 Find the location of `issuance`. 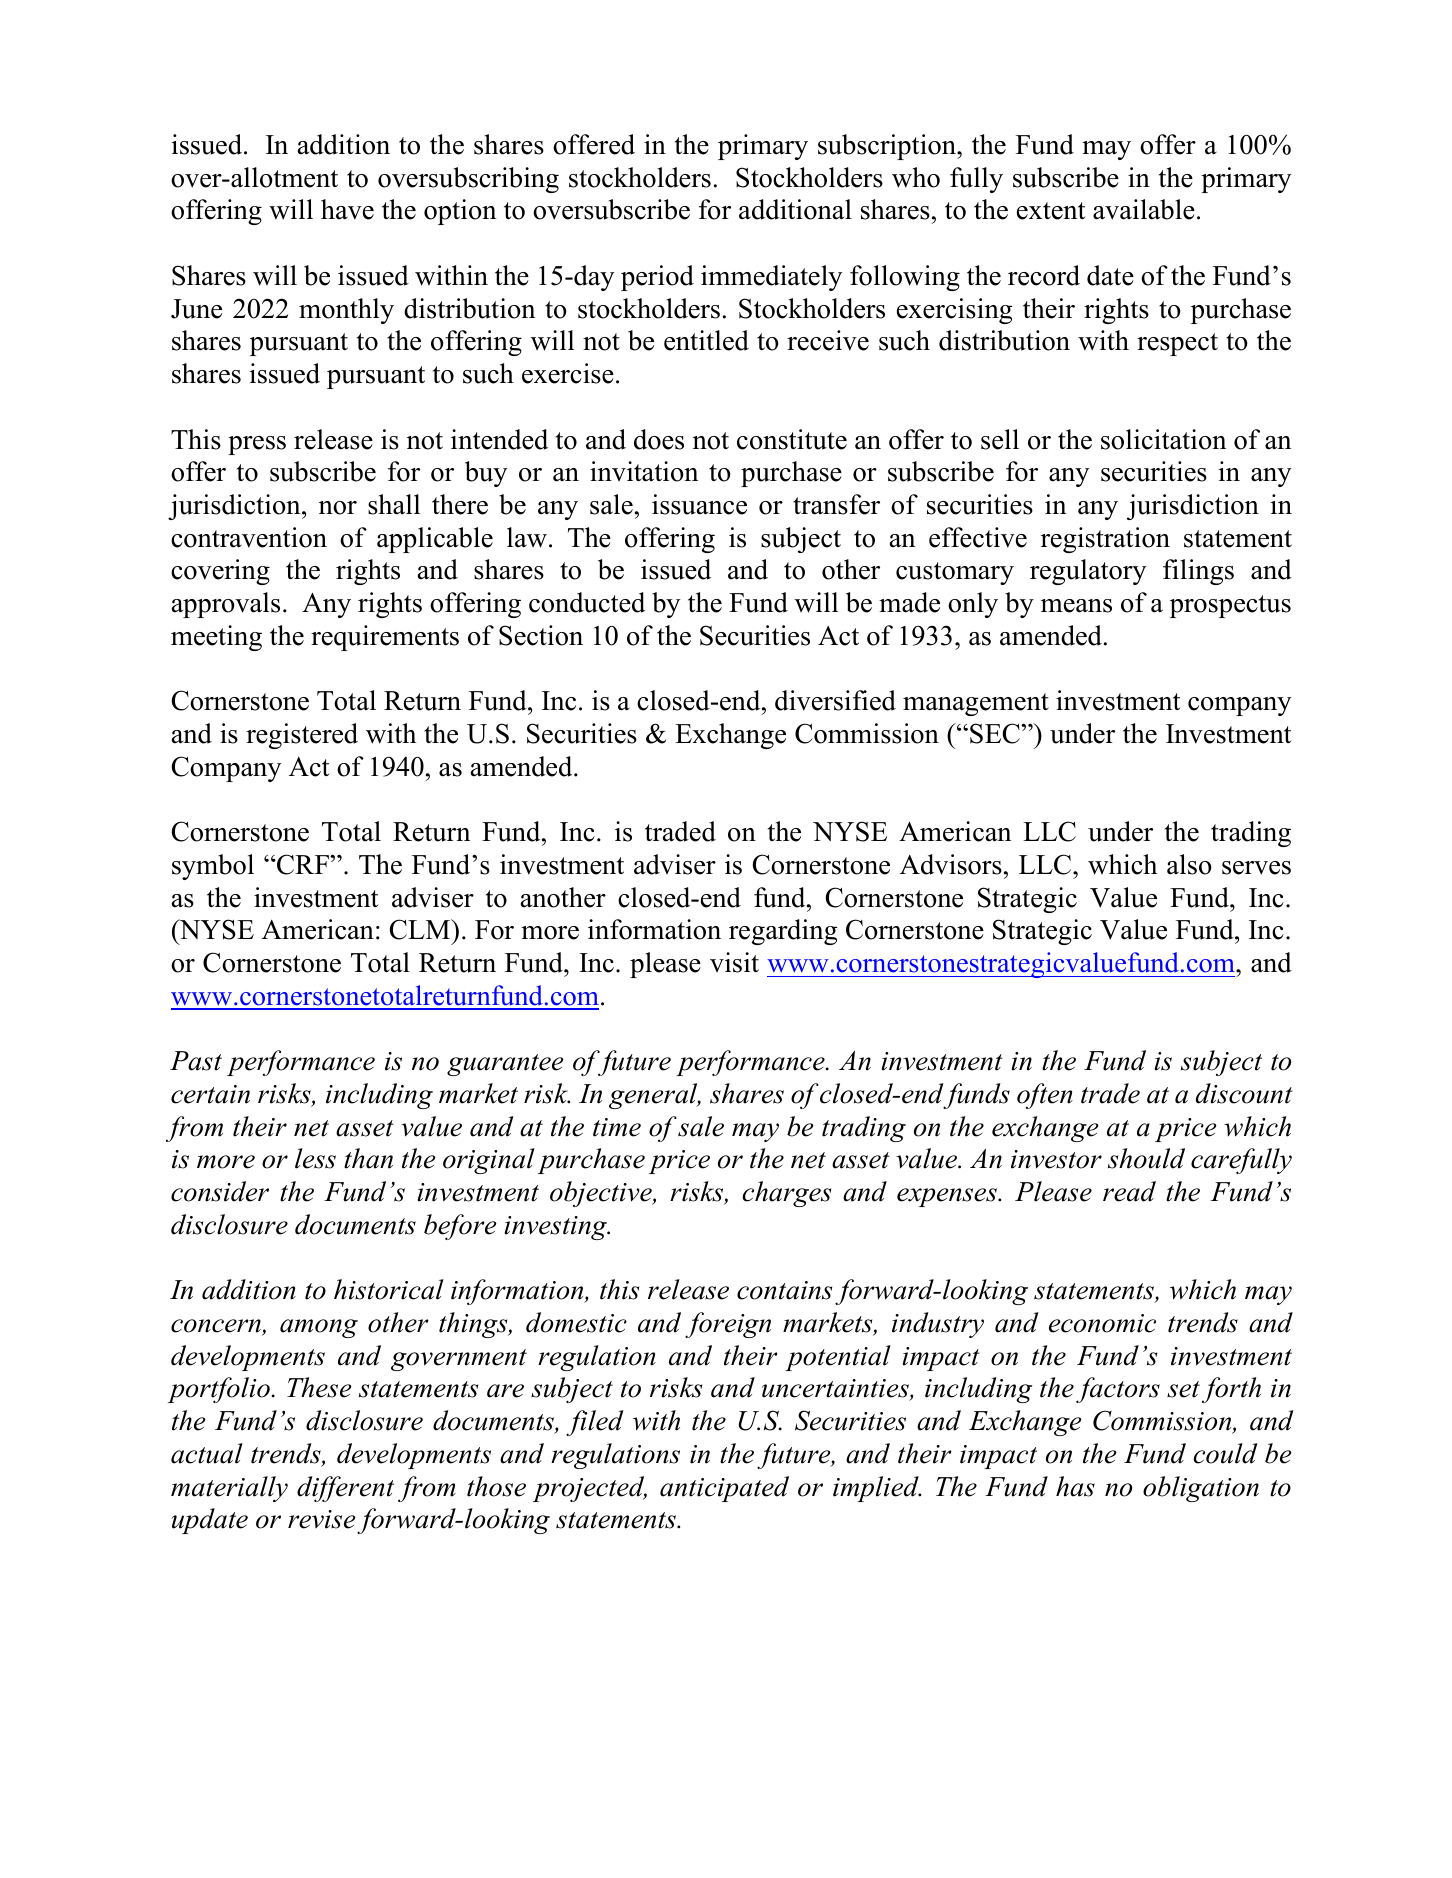

issuance is located at coordinates (699, 504).
